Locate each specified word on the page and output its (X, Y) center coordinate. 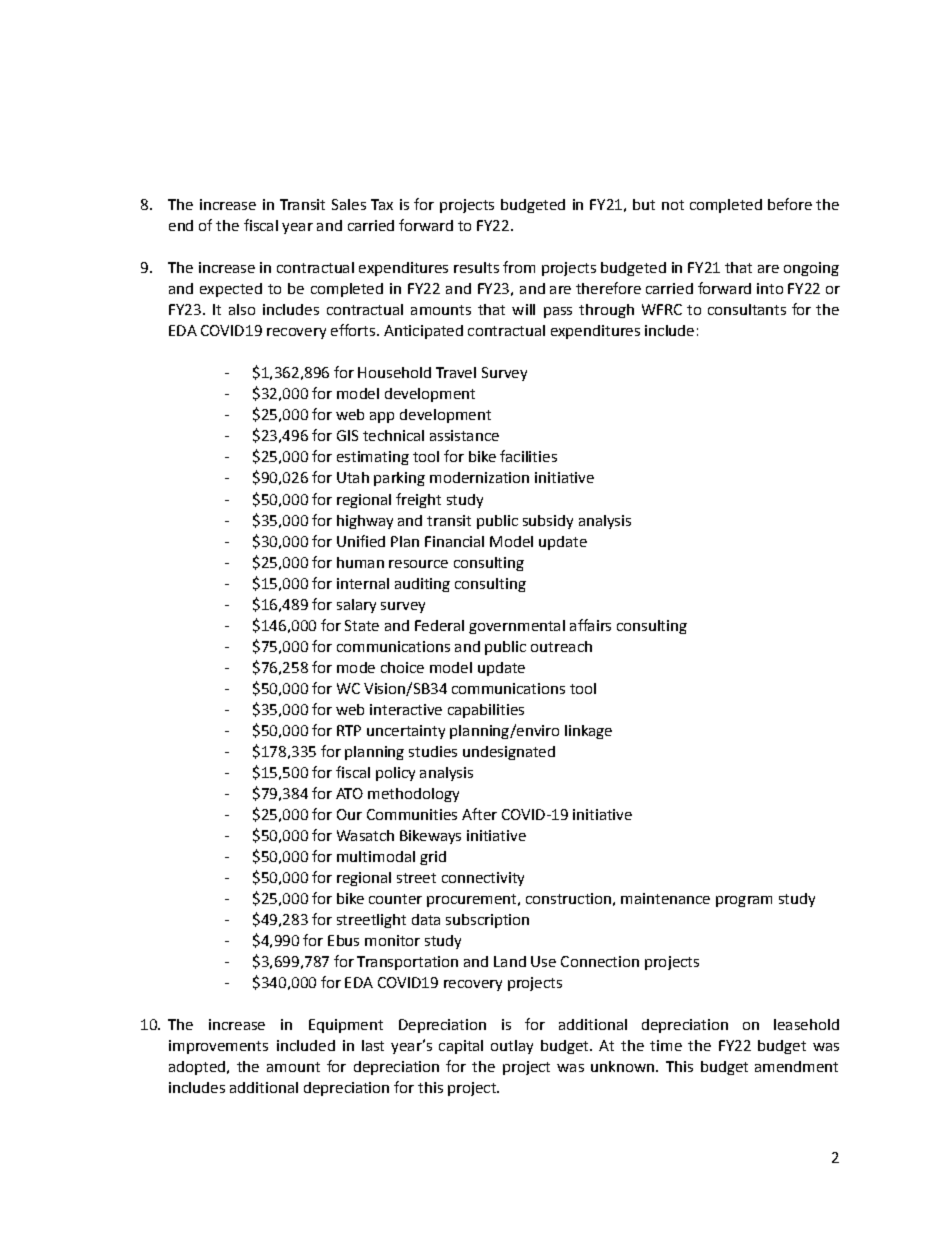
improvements (218, 1047)
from (519, 267)
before (790, 204)
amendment (796, 1066)
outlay (512, 1047)
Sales (349, 204)
